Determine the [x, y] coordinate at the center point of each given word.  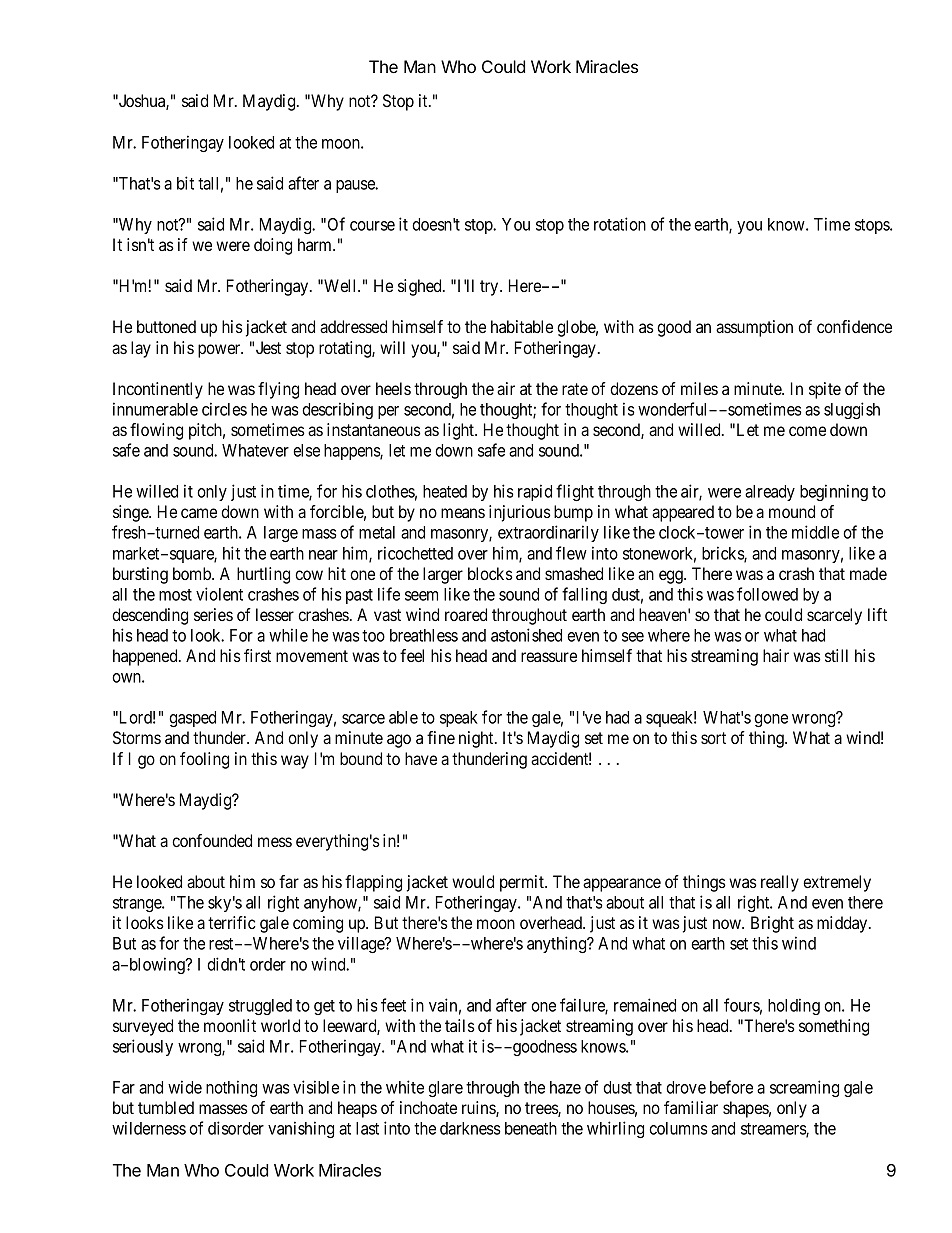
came [199, 513]
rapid [535, 492]
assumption [754, 328]
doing [273, 246]
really [780, 883]
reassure [549, 657]
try [490, 288]
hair [776, 655]
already [770, 493]
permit [523, 883]
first [257, 655]
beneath [531, 1128]
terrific [231, 922]
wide [185, 1087]
